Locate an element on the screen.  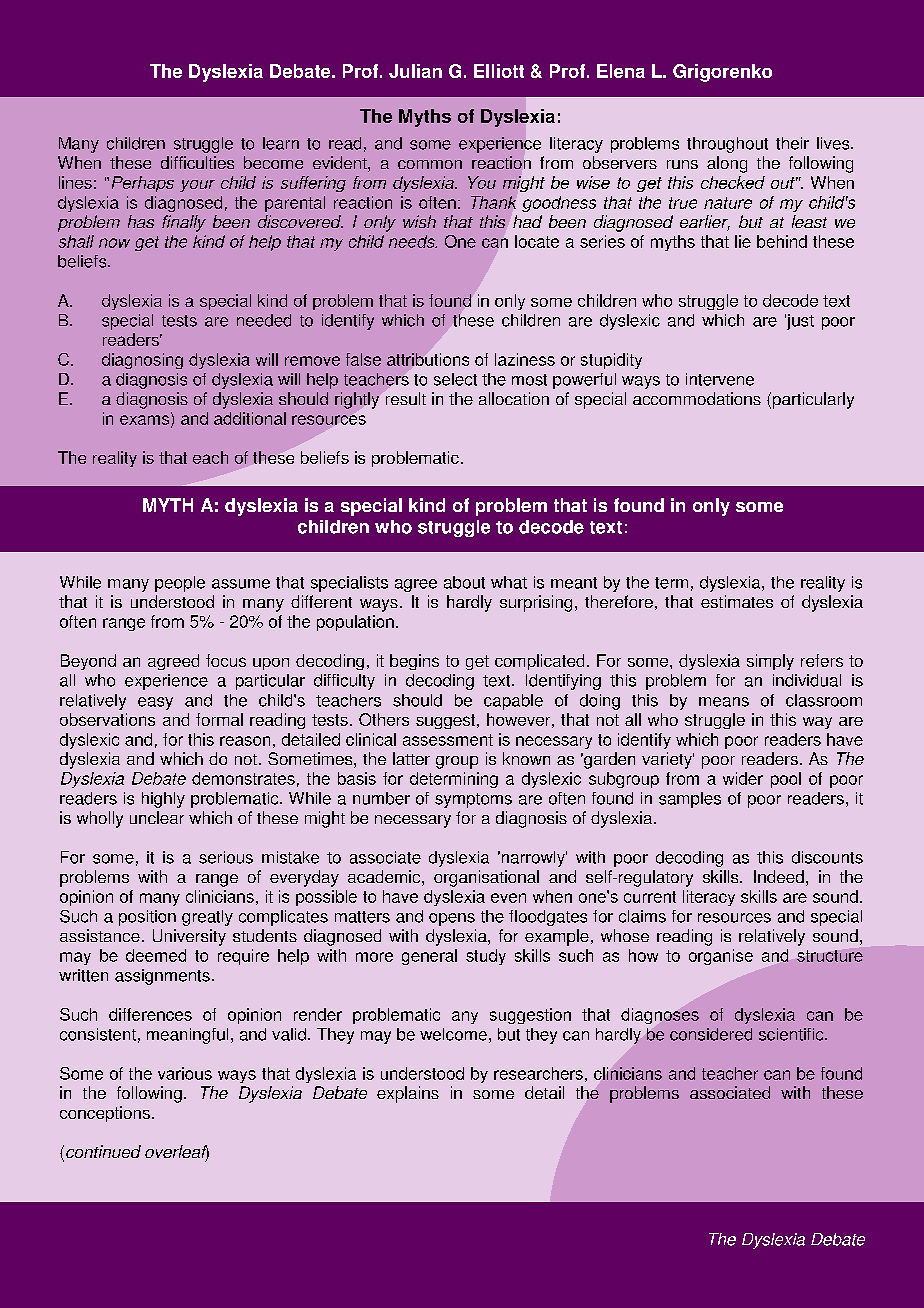
Indeed is located at coordinates (779, 876).
